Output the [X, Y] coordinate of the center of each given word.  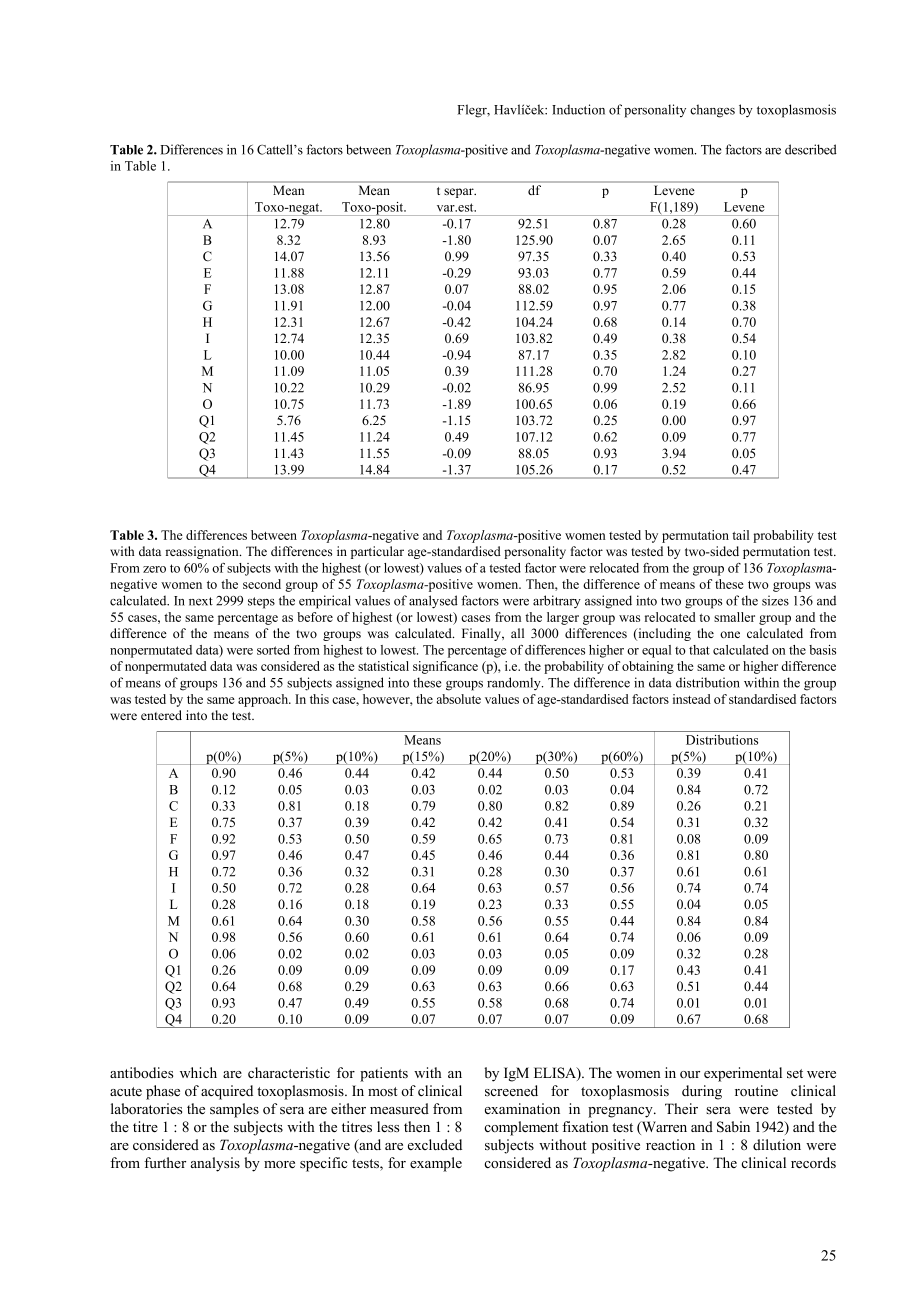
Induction [578, 109]
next [201, 601]
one [730, 634]
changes [712, 111]
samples [234, 1110]
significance [445, 667]
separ [460, 193]
